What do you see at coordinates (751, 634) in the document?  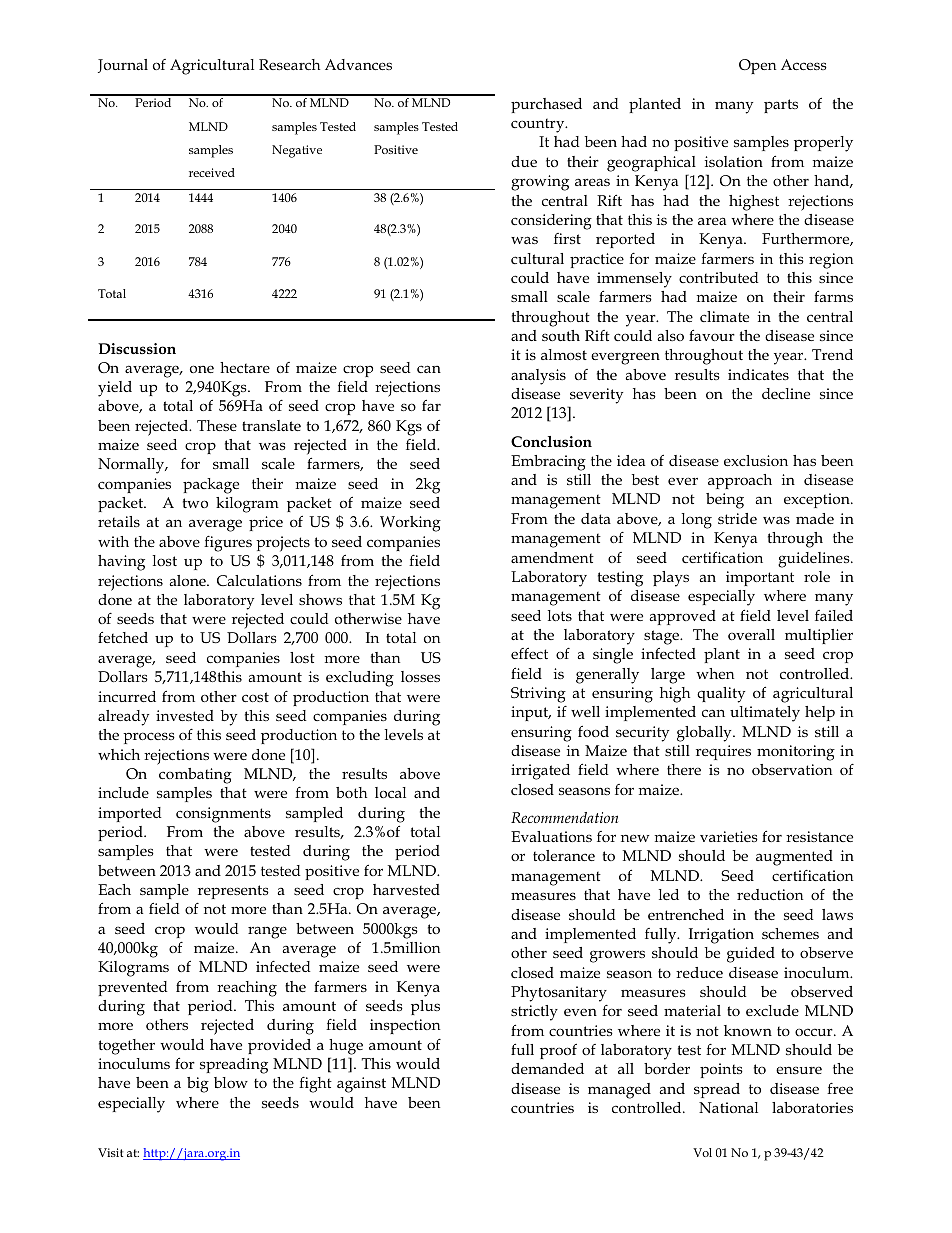 I see `overall` at bounding box center [751, 634].
